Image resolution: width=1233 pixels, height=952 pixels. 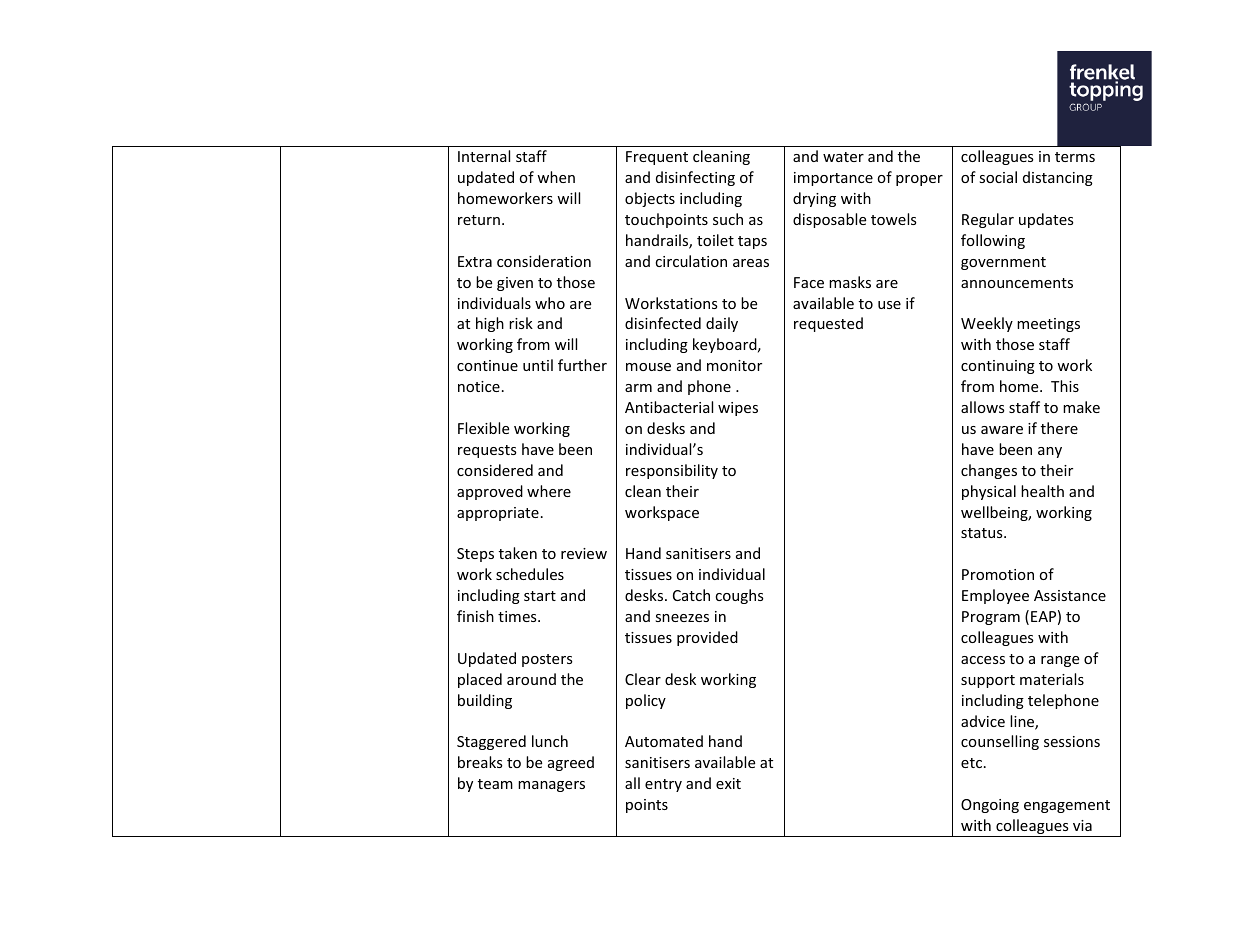 What do you see at coordinates (739, 596) in the page?
I see `coughs` at bounding box center [739, 596].
